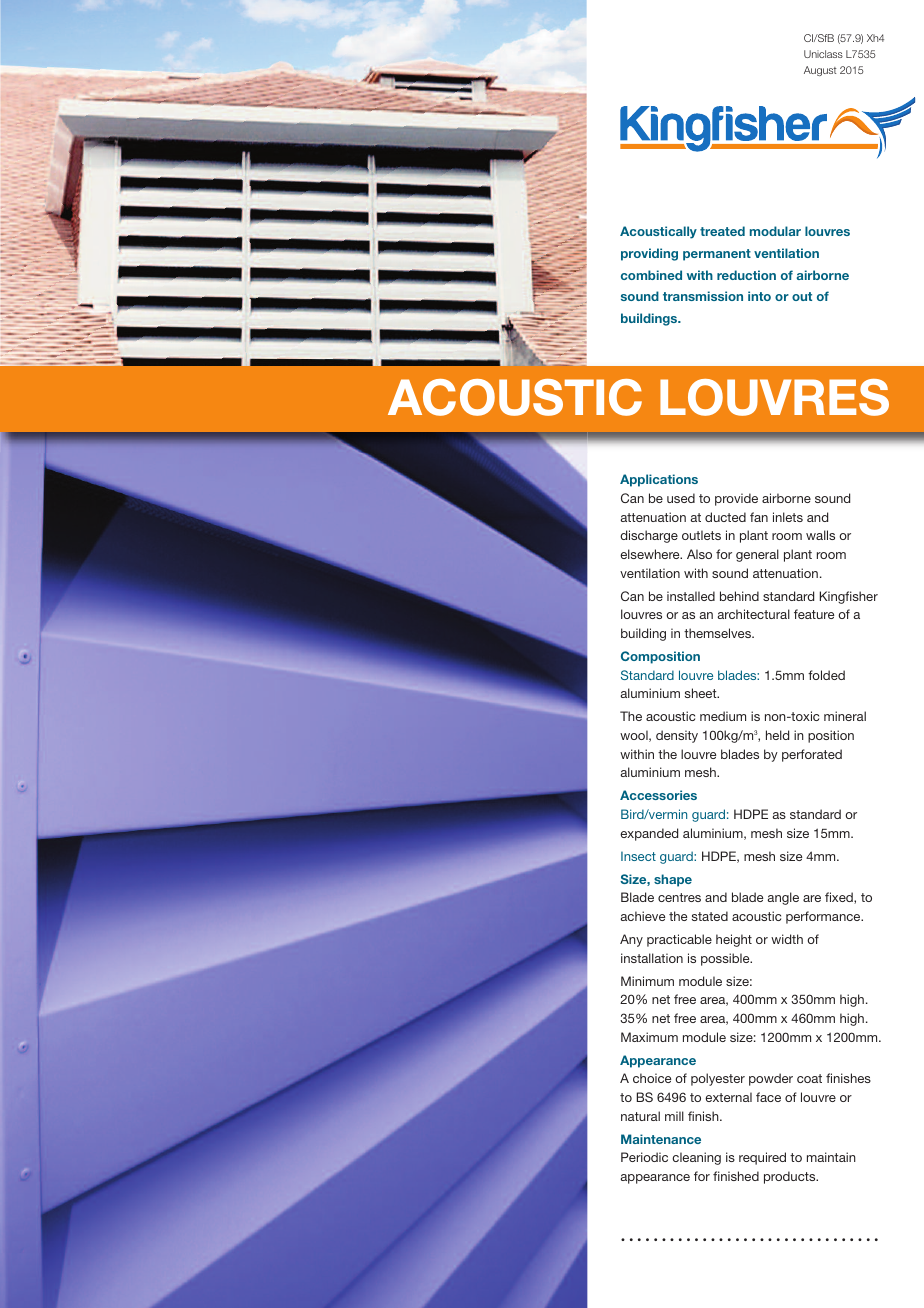 This page has height=1308, width=924. What do you see at coordinates (820, 535) in the page?
I see `walls` at bounding box center [820, 535].
